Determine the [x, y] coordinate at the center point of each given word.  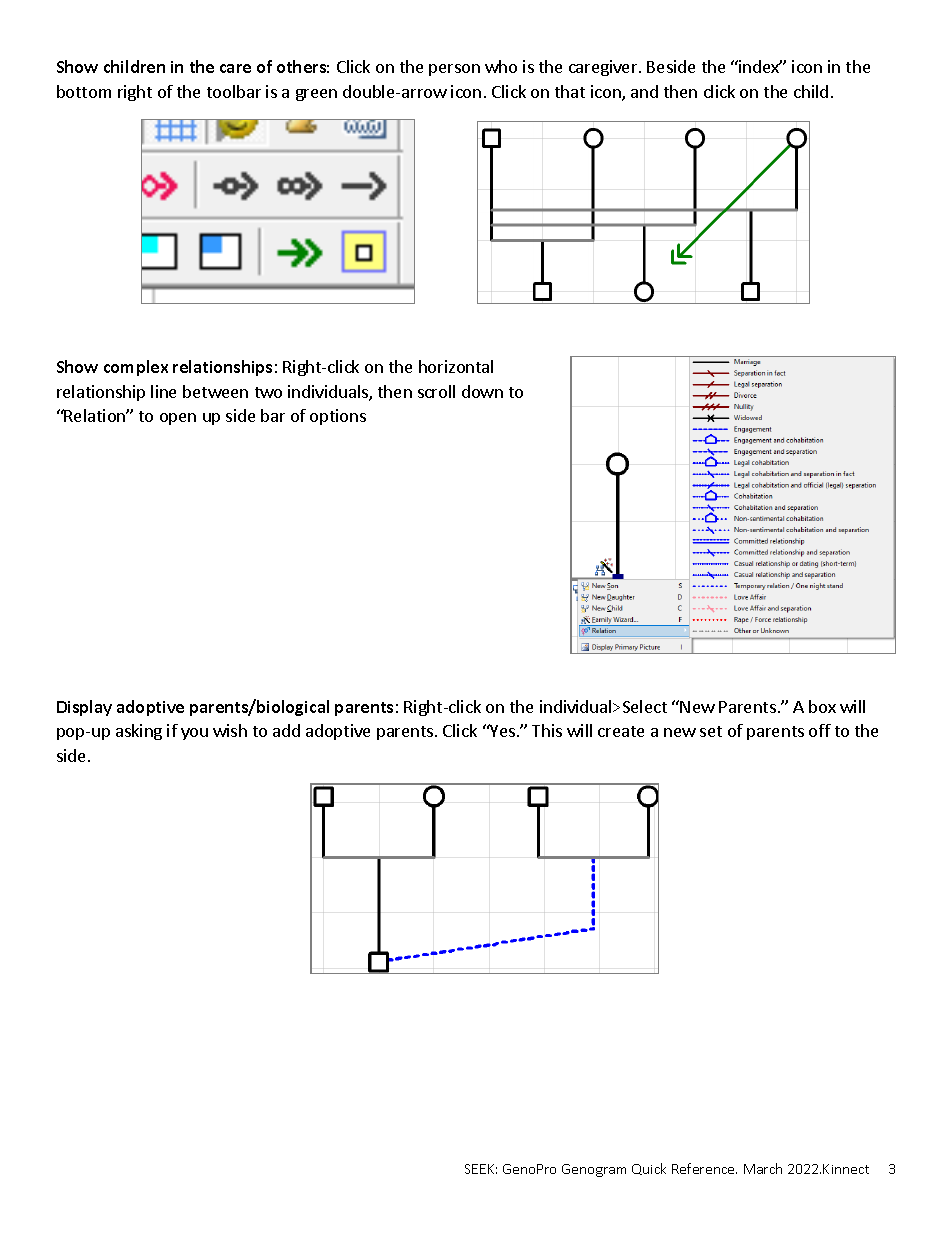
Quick [649, 1169]
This [547, 730]
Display [84, 708]
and [644, 91]
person [454, 70]
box [822, 706]
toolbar [234, 91]
